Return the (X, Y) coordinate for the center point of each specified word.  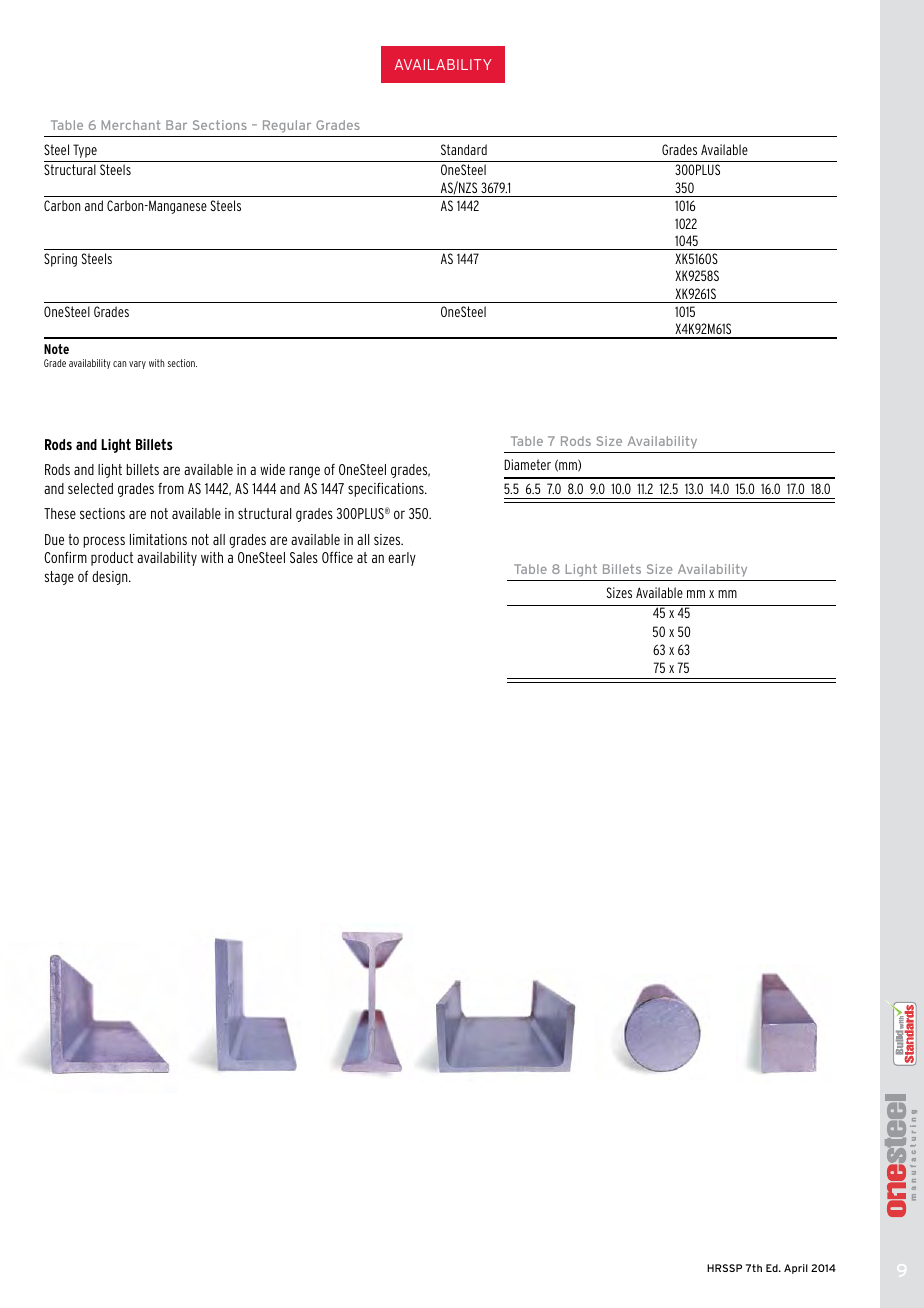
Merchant (131, 125)
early (402, 559)
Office (337, 557)
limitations (158, 539)
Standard (464, 149)
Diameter (527, 464)
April (796, 1269)
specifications (387, 489)
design (111, 578)
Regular (287, 126)
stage (59, 578)
